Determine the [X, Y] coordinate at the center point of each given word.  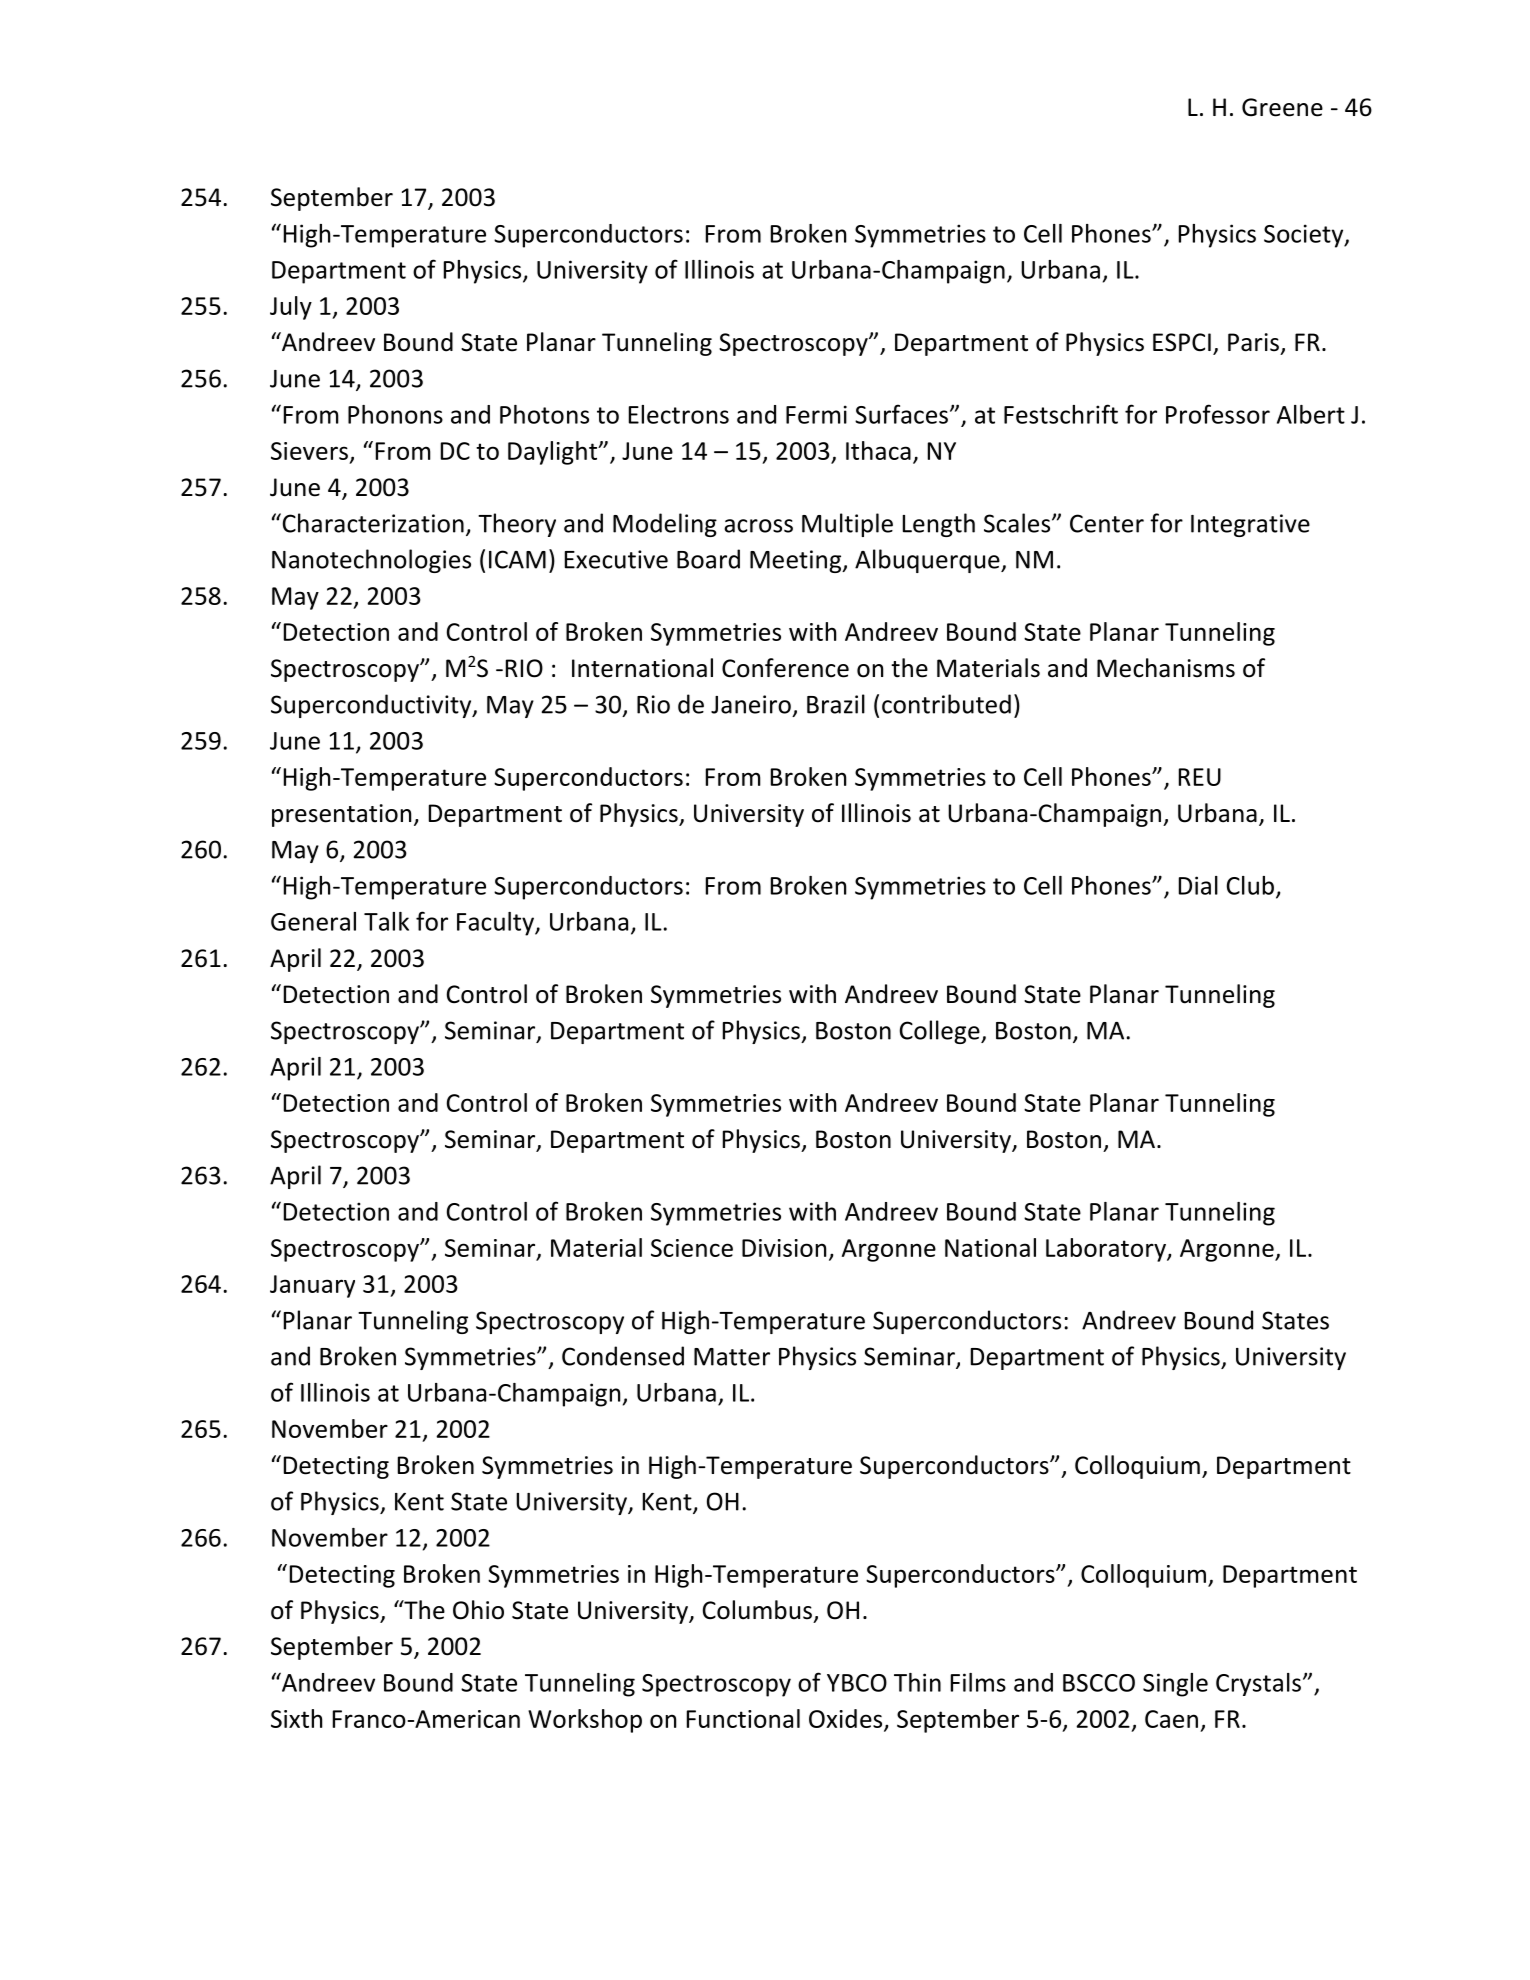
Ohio [478, 1610]
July [291, 308]
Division [784, 1248]
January [312, 1286]
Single [1175, 1685]
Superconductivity [372, 706]
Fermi [816, 414]
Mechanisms [1166, 668]
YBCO [857, 1683]
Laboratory [1107, 1250]
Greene [1282, 107]
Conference [785, 668]
